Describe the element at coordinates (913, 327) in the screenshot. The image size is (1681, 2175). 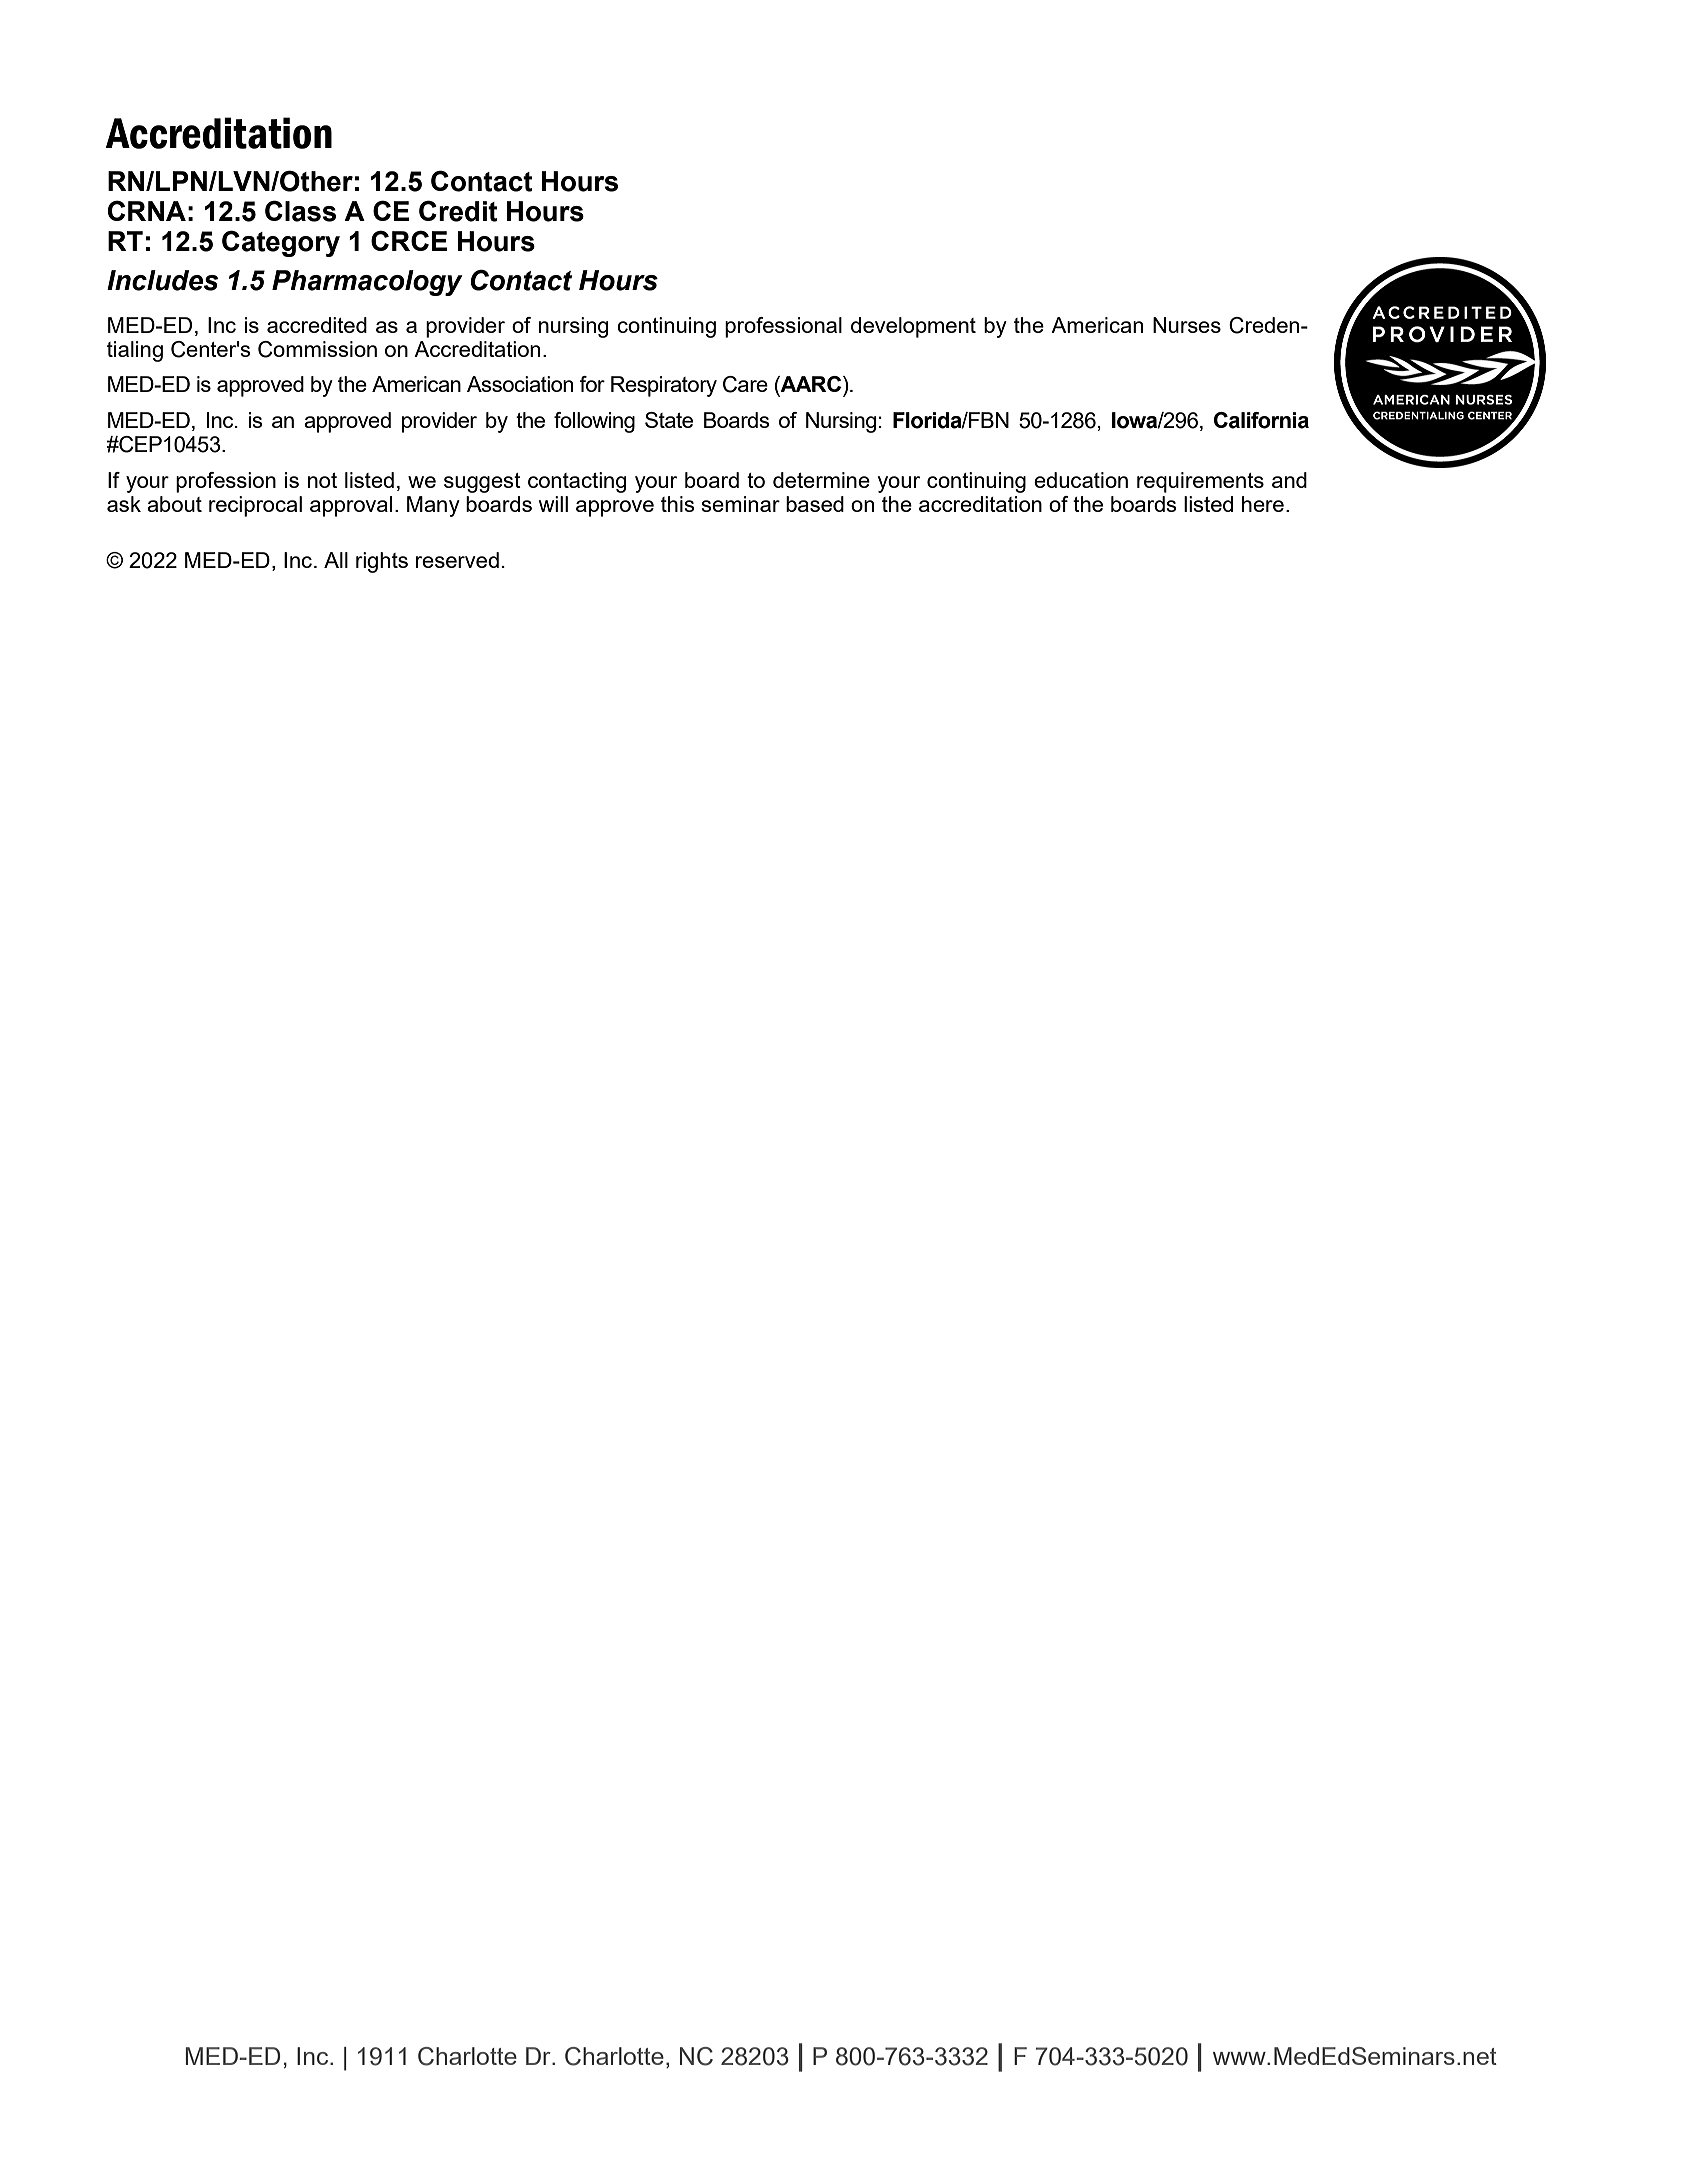
I see `development` at that location.
